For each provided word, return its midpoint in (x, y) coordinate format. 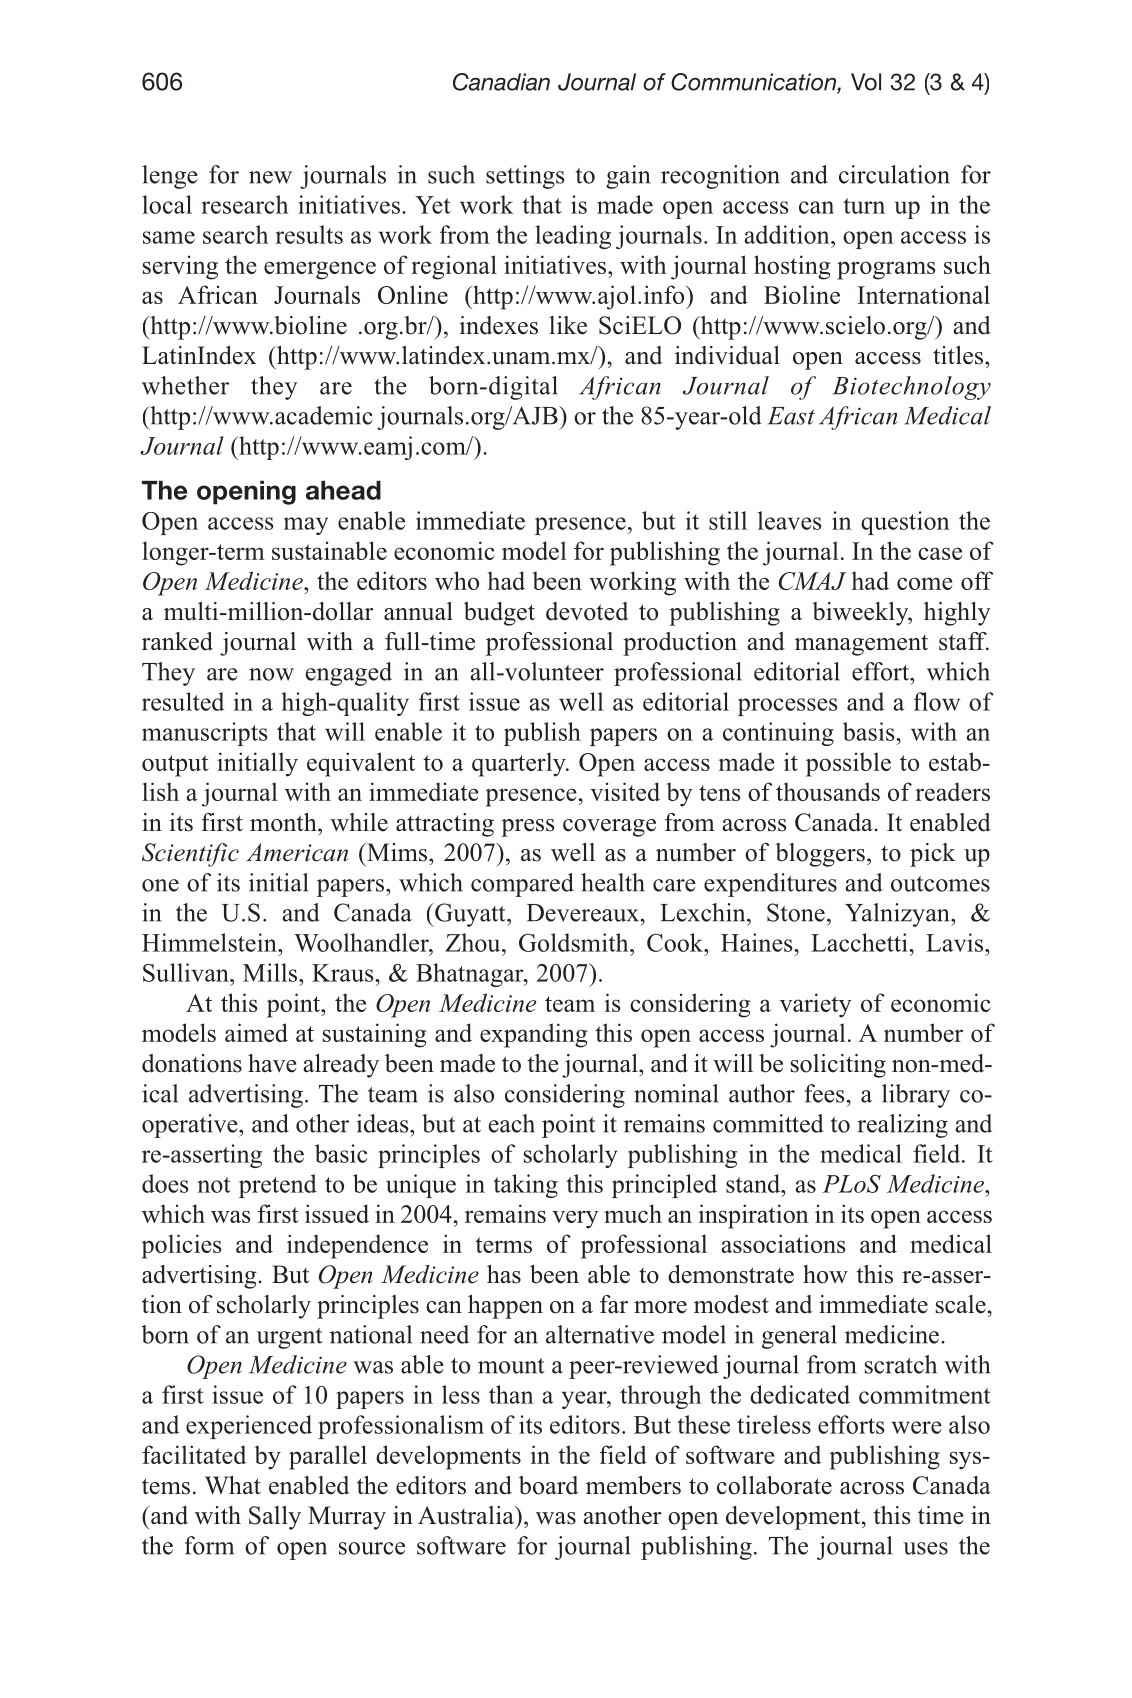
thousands (828, 791)
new (270, 177)
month (284, 822)
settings (525, 177)
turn (864, 206)
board (548, 1485)
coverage (609, 828)
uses (925, 1548)
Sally (275, 1518)
